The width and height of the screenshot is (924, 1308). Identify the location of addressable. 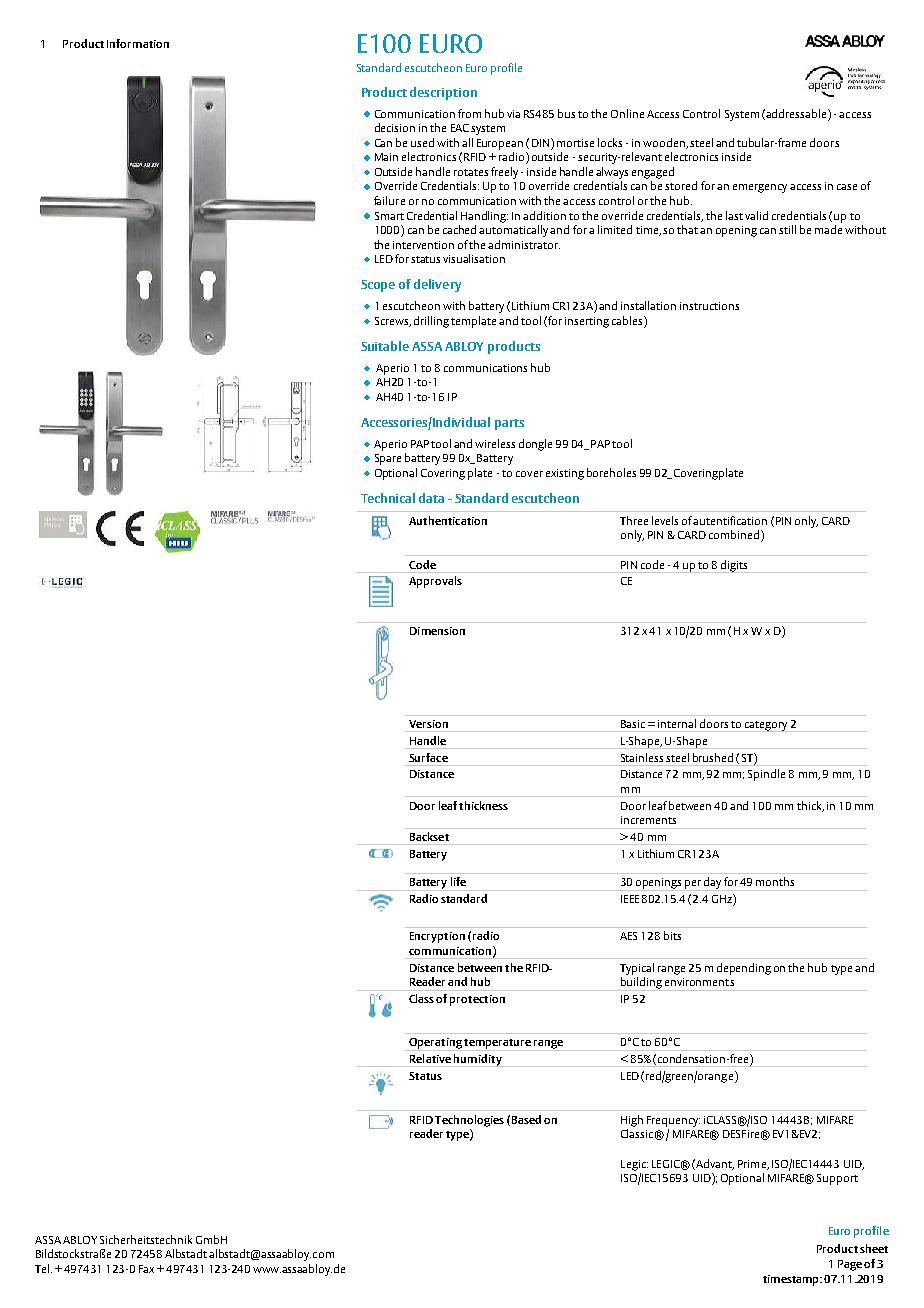
(797, 113).
